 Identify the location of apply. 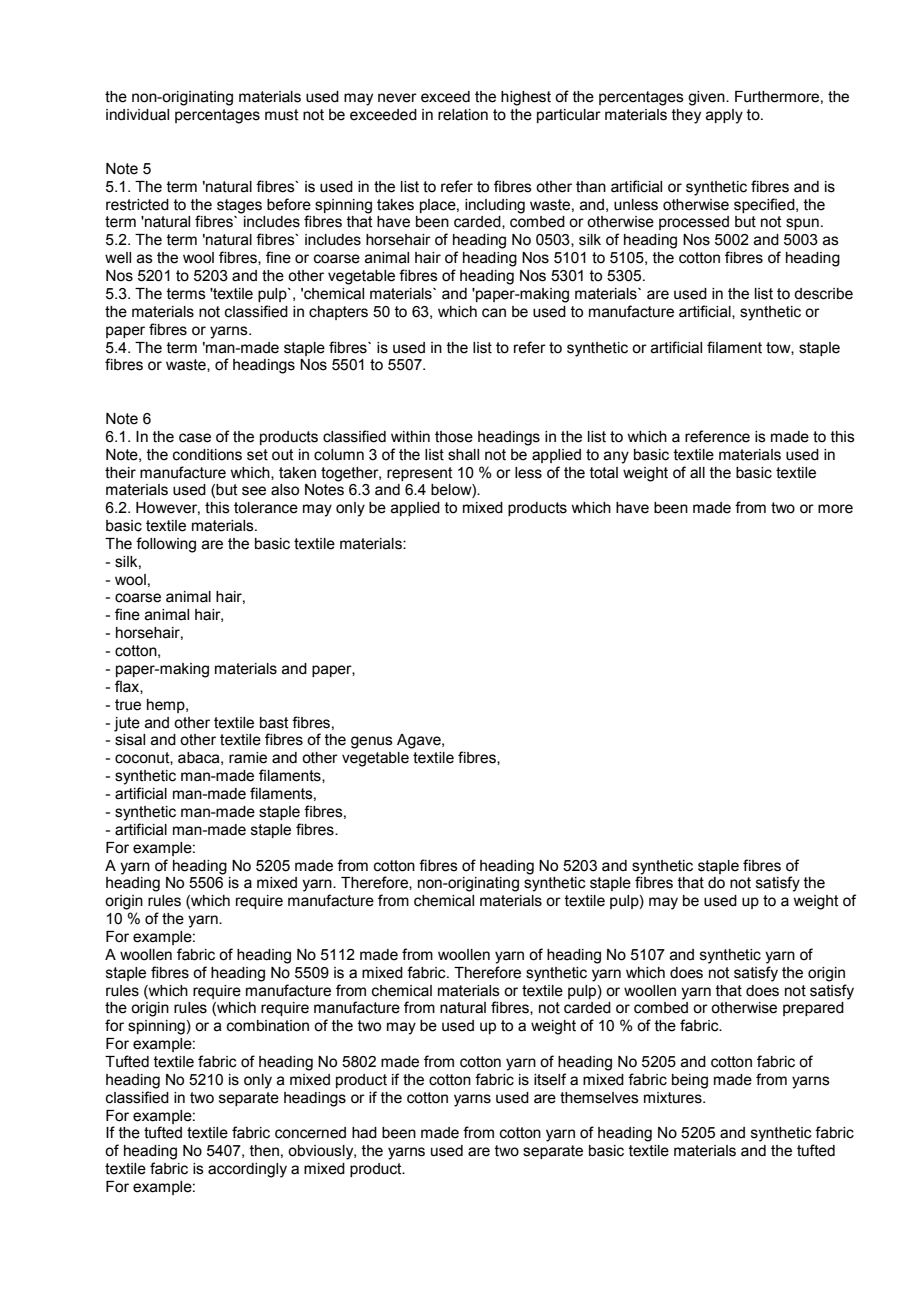
(724, 116).
